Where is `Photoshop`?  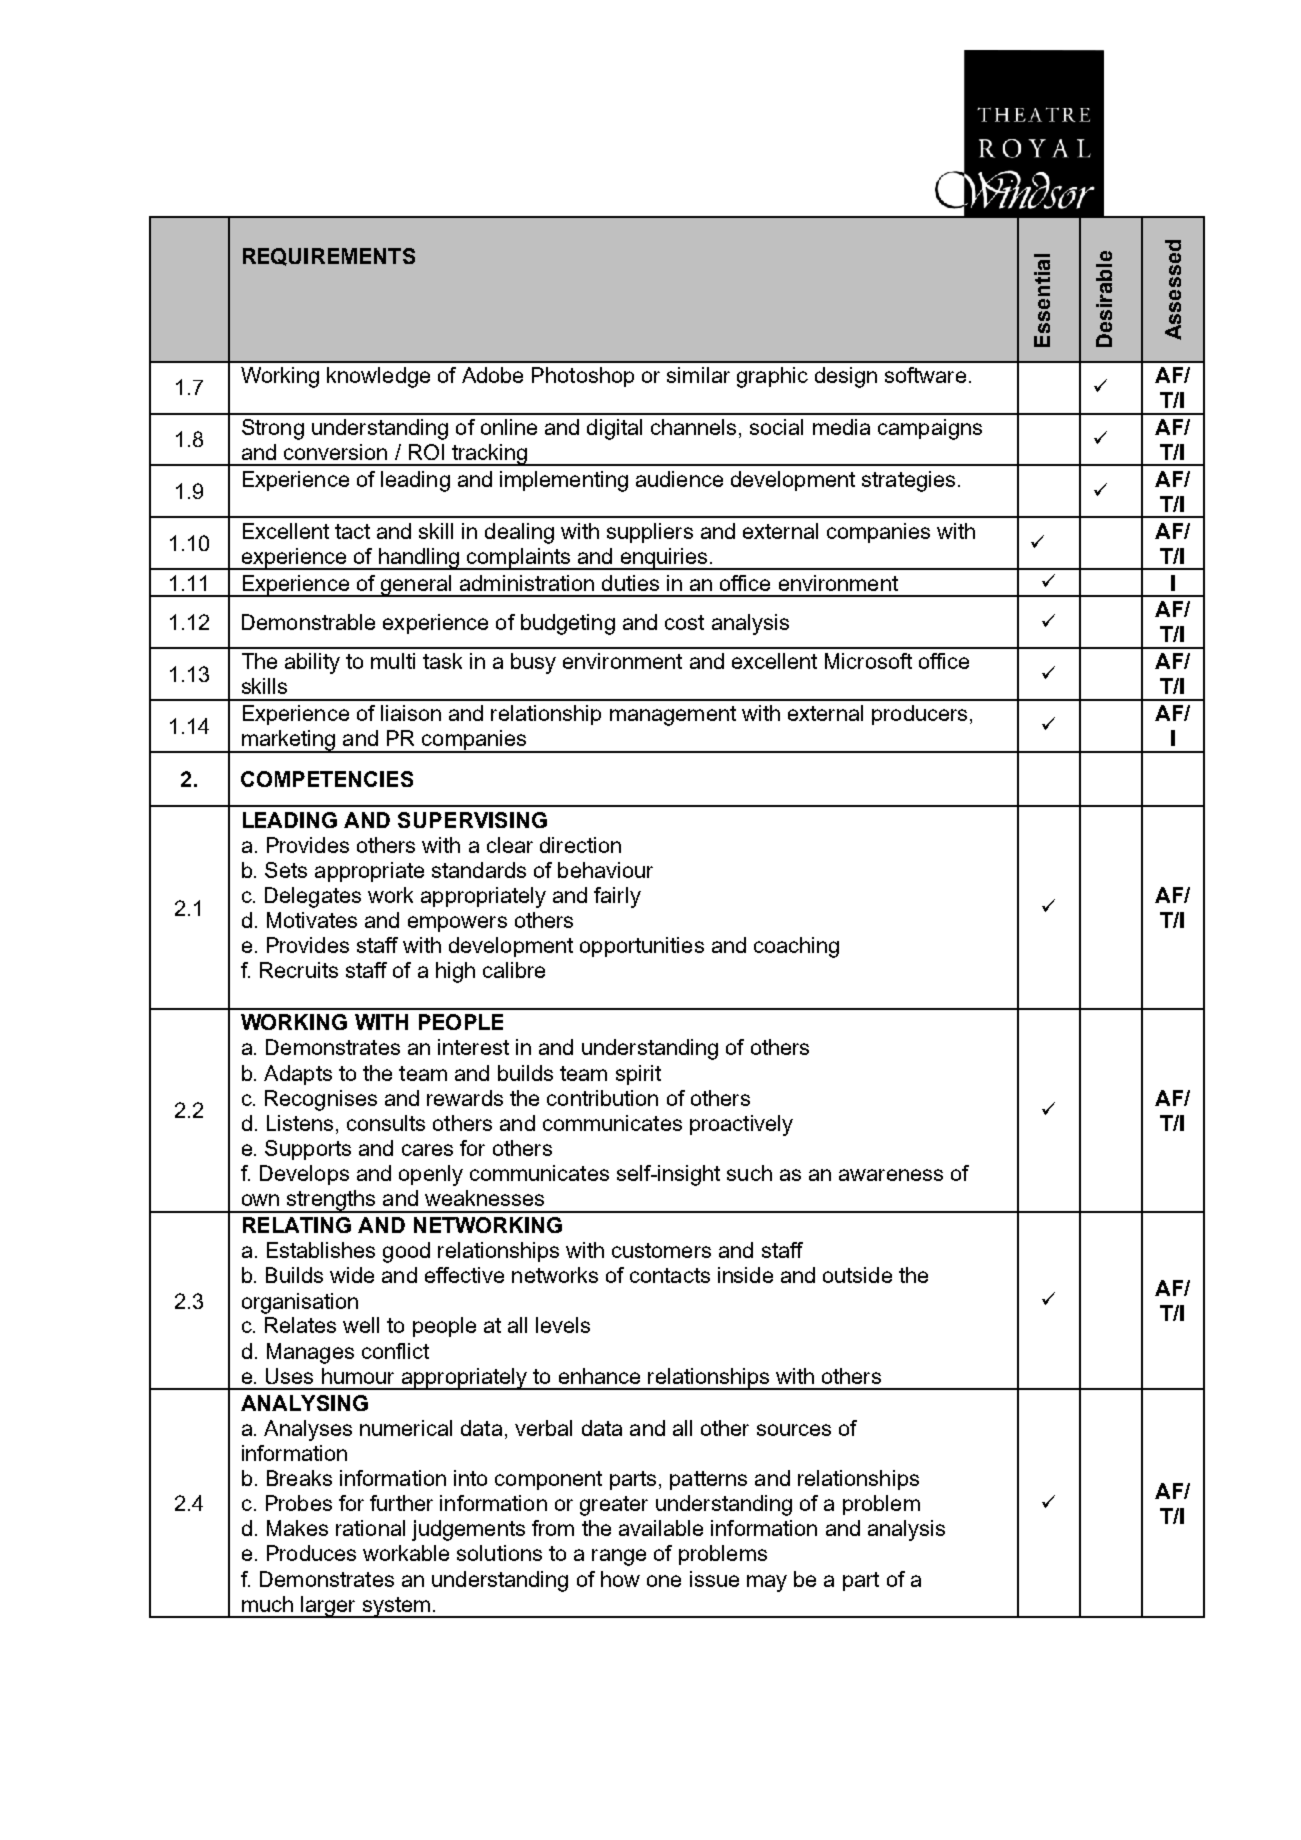 Photoshop is located at coordinates (583, 377).
